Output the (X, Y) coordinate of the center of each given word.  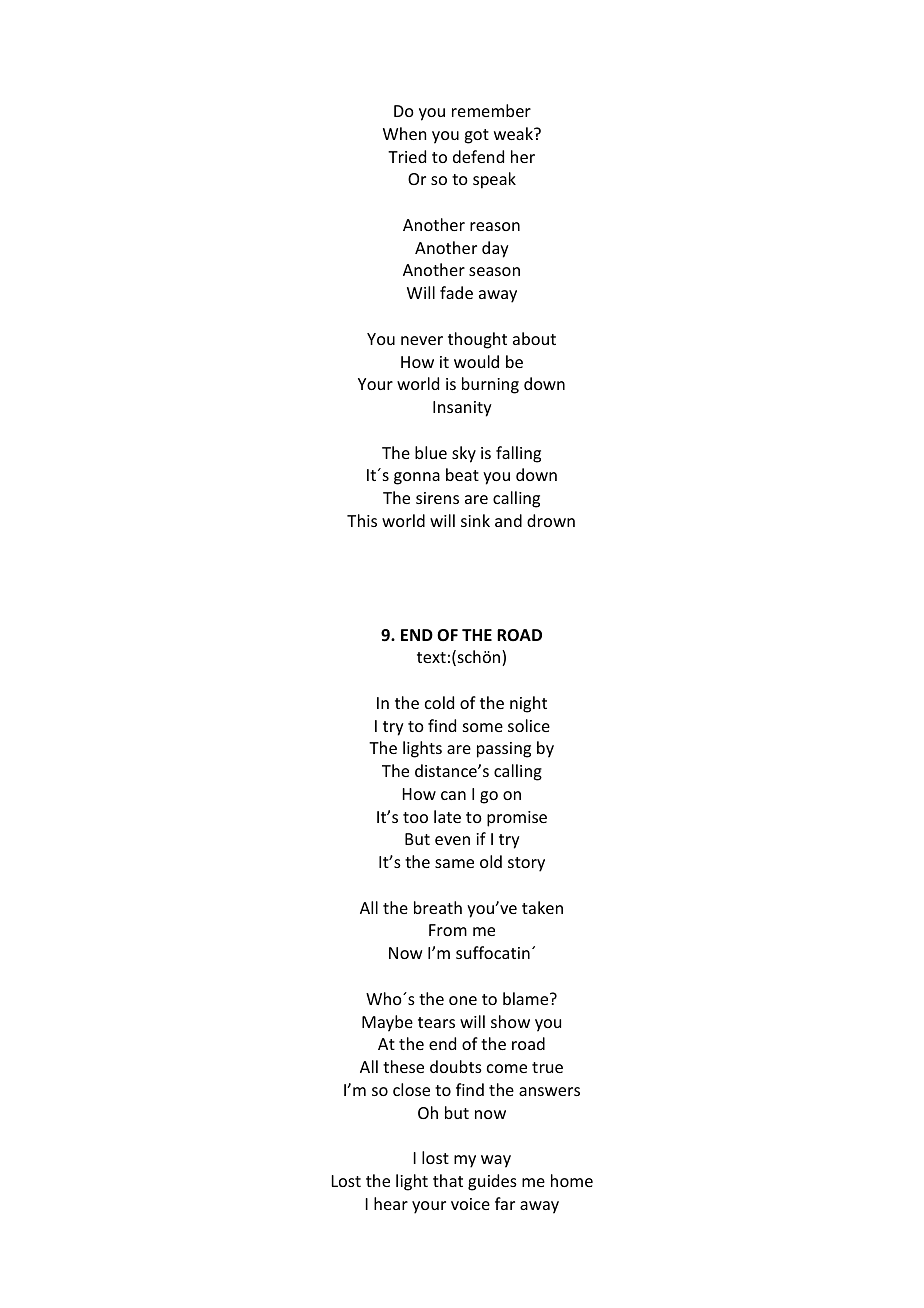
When (404, 133)
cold (439, 702)
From (448, 930)
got (476, 136)
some (483, 727)
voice (470, 1204)
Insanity (462, 409)
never (422, 340)
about (534, 338)
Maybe (387, 1023)
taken (542, 907)
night (528, 704)
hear (391, 1203)
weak (514, 133)
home (572, 1180)
